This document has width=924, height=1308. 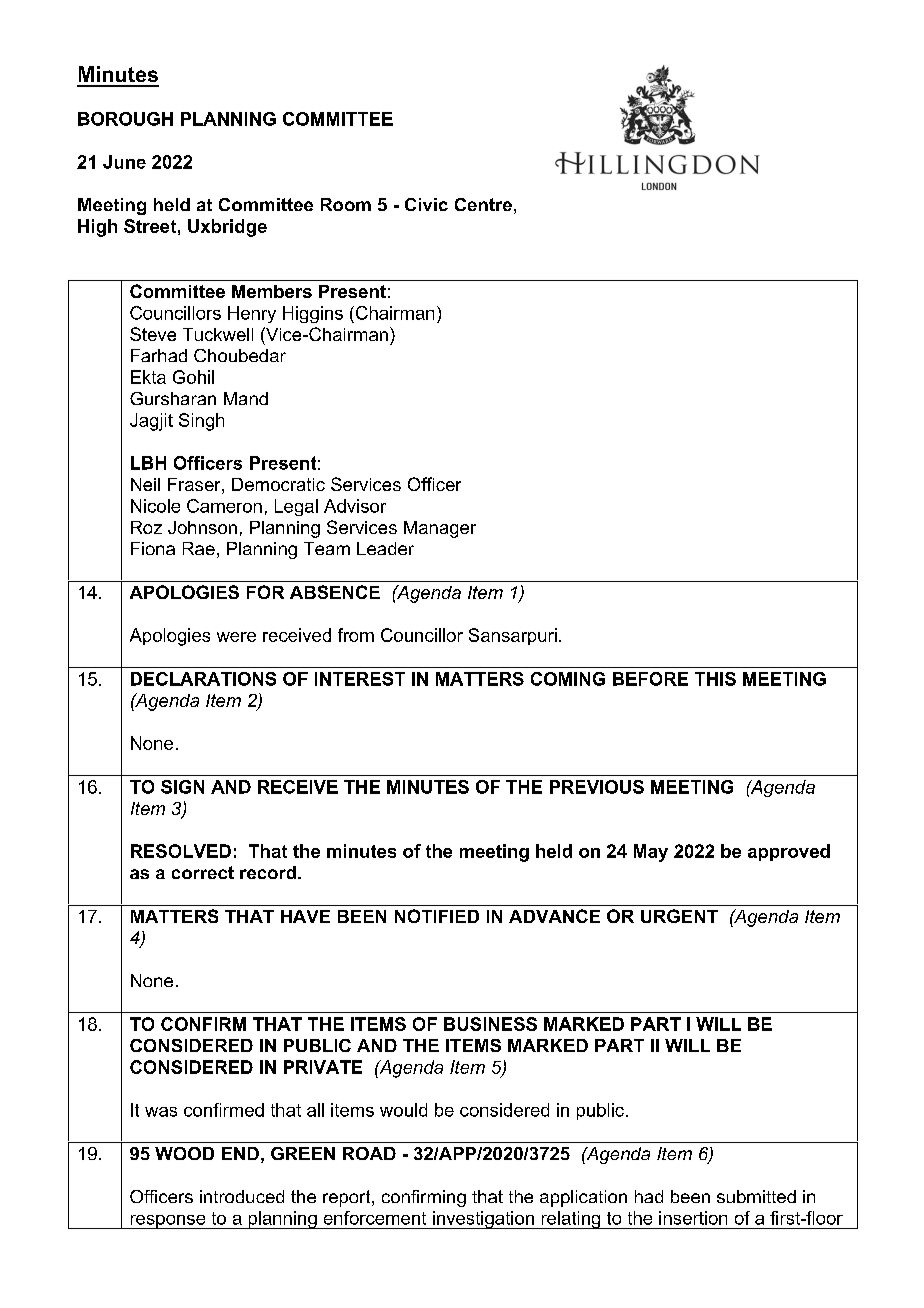 What do you see at coordinates (385, 548) in the document?
I see `Leader` at bounding box center [385, 548].
